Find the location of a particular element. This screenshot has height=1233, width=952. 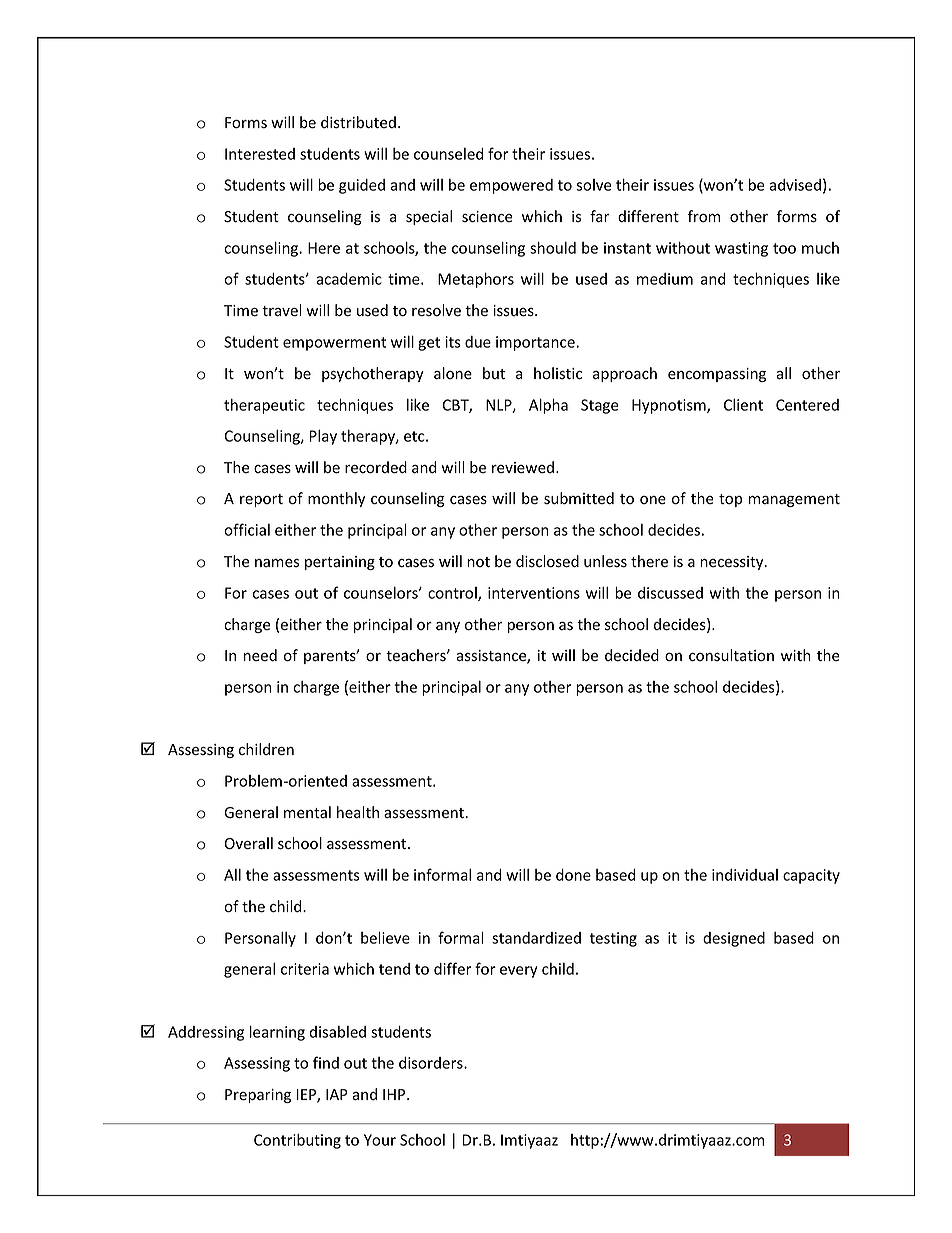

need is located at coordinates (260, 655).
